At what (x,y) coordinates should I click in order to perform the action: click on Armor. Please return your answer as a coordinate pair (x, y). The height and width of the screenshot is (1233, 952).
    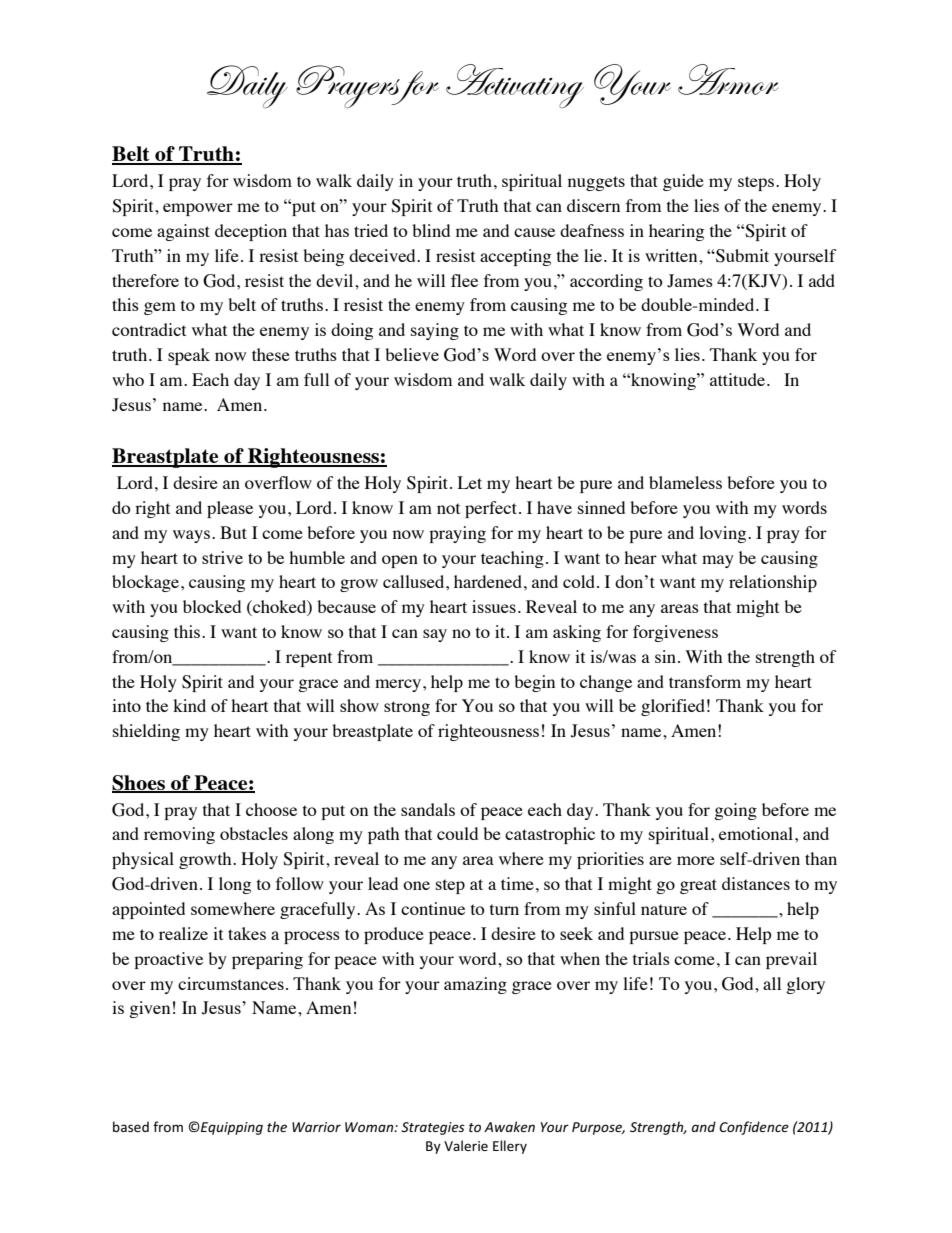
    Looking at the image, I should click on (728, 79).
